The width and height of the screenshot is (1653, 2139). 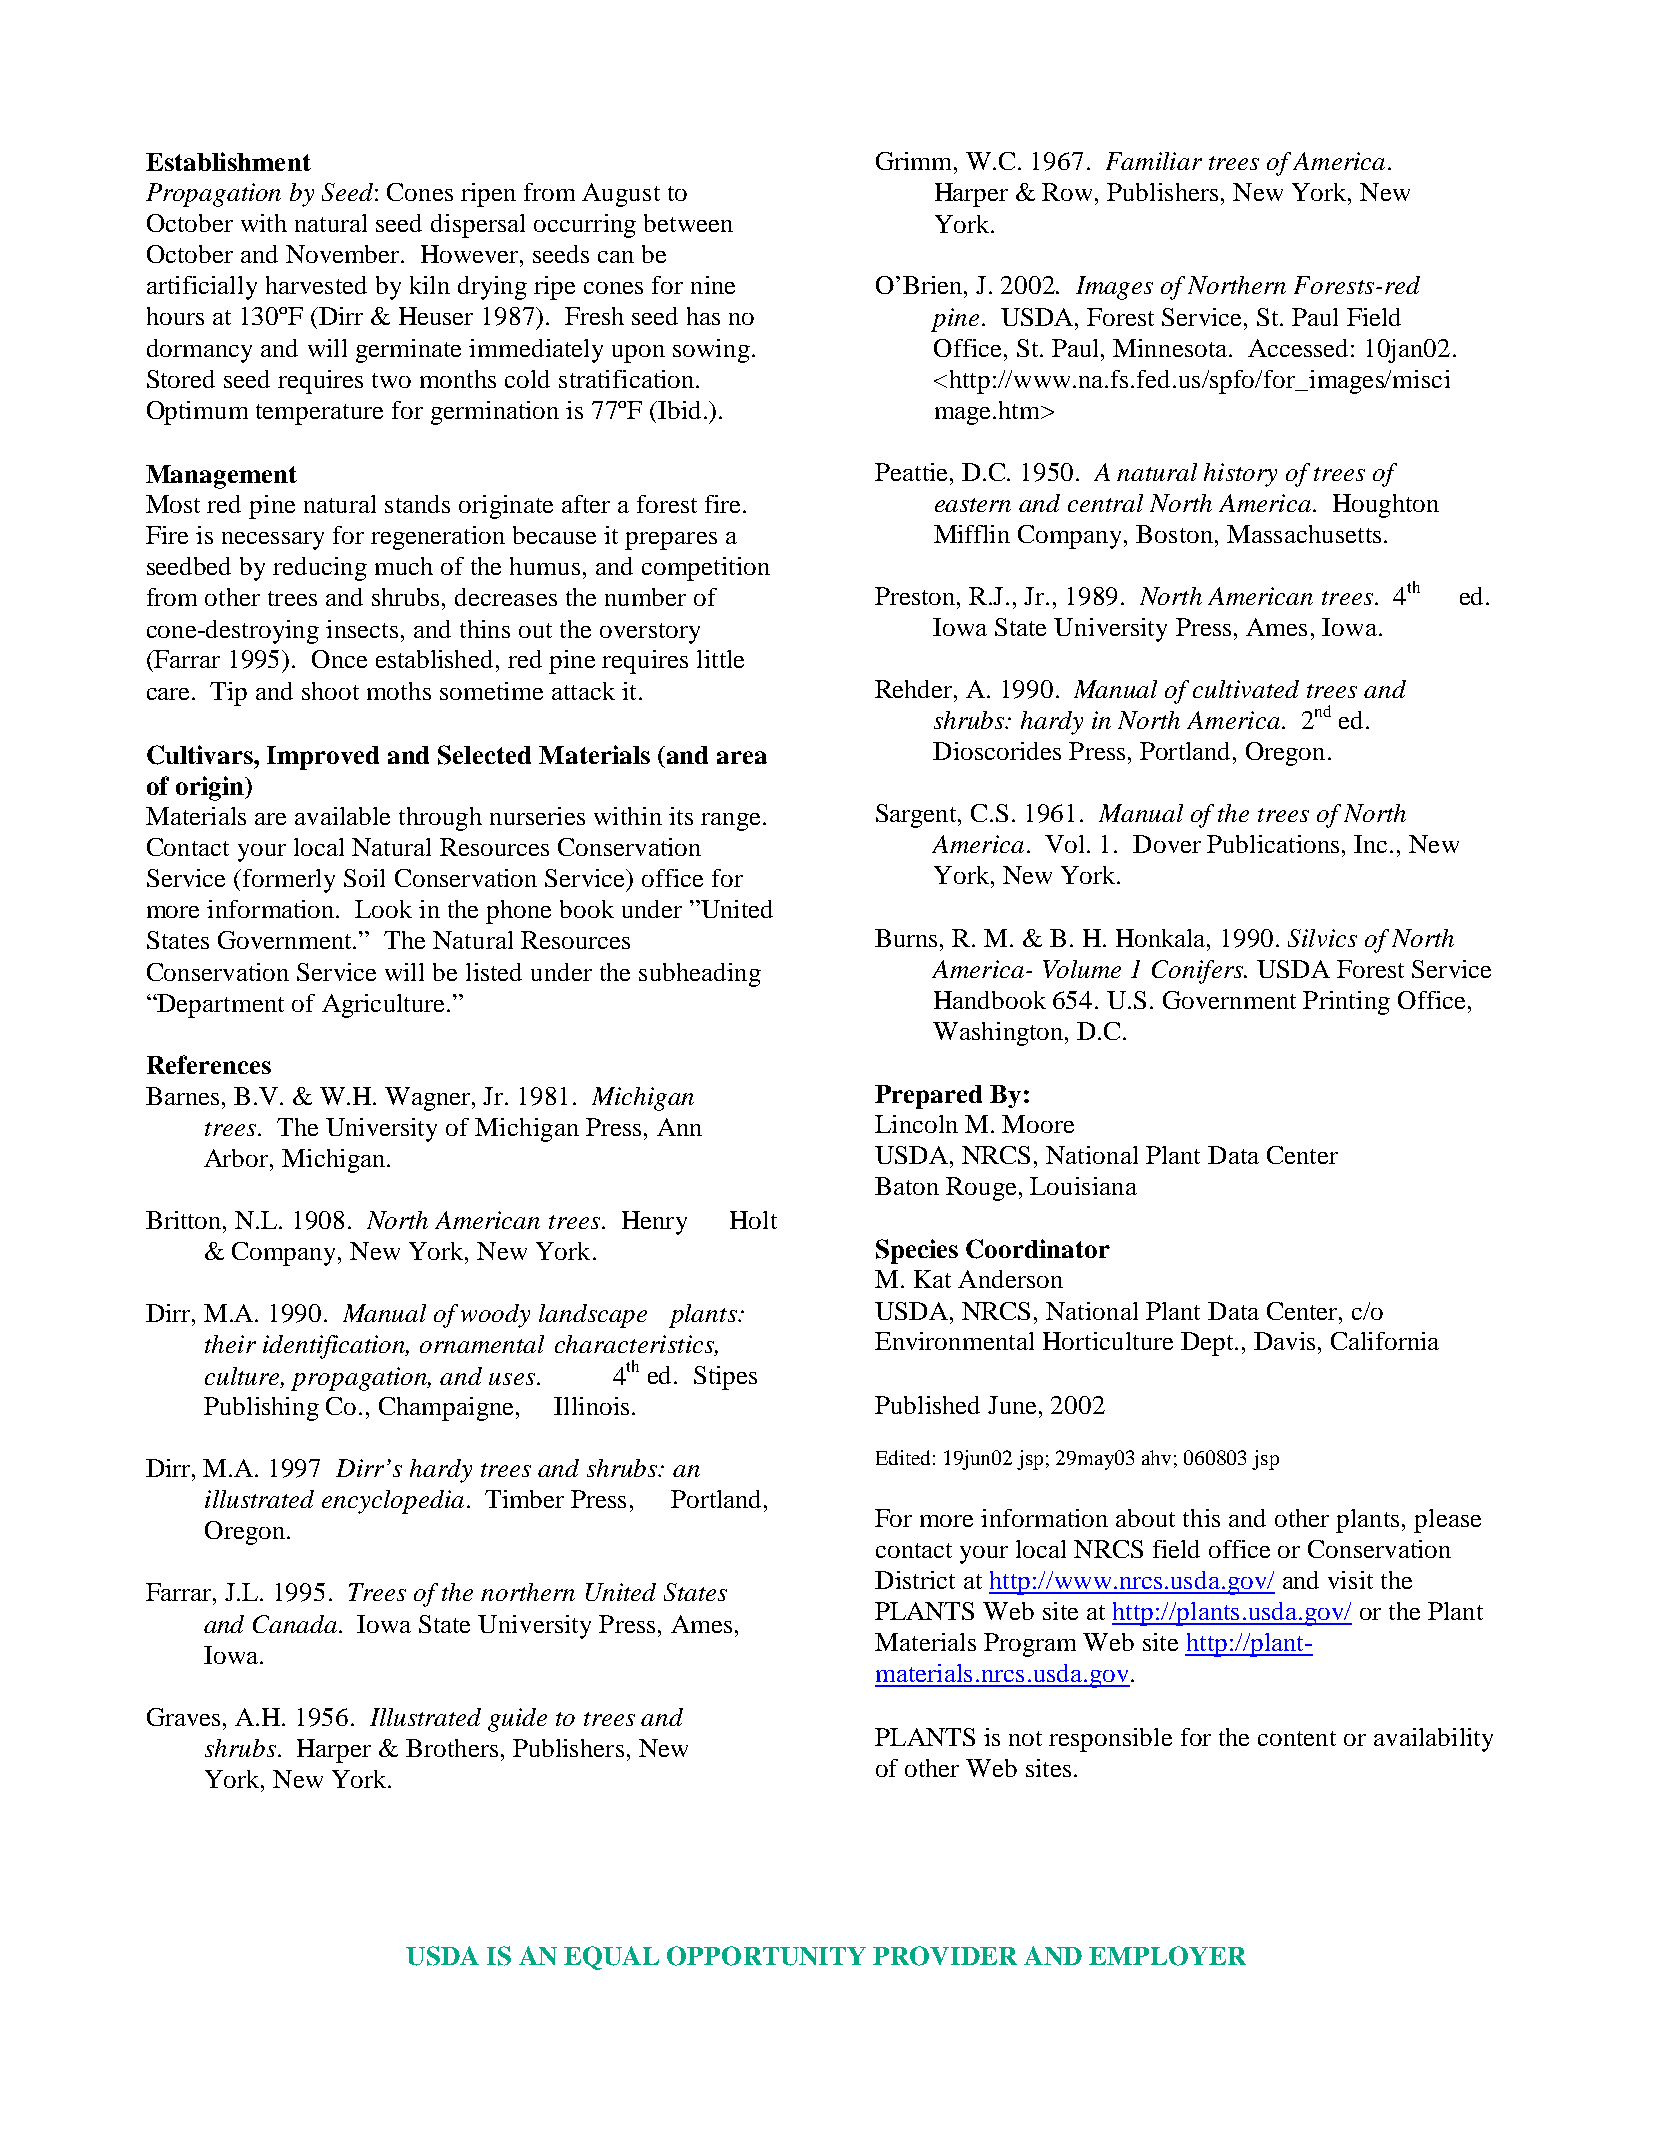 I want to click on Printing, so click(x=1346, y=1003).
